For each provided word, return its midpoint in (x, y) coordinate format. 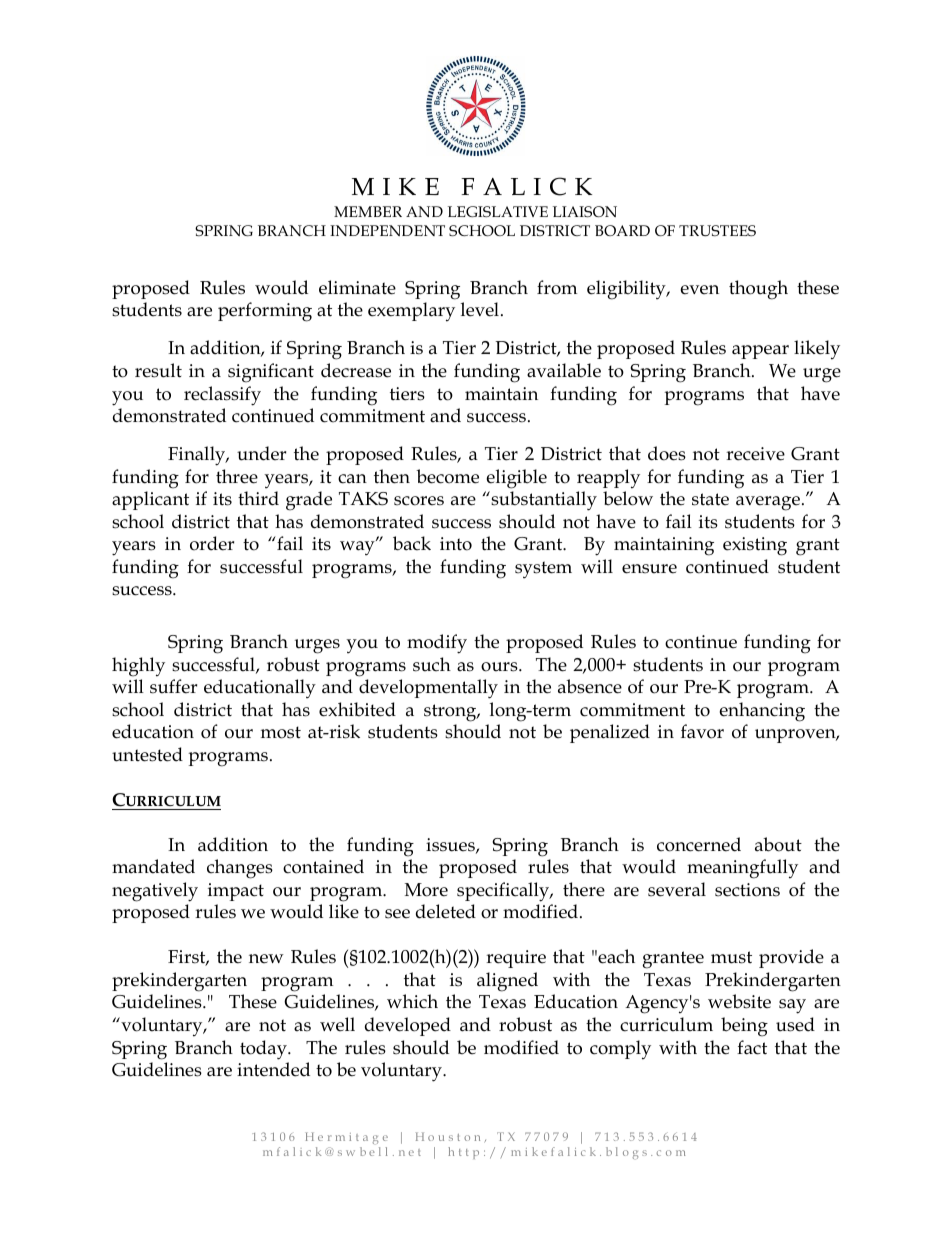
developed (408, 1026)
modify (437, 644)
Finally (198, 456)
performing (265, 312)
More (426, 890)
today (264, 1050)
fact (752, 1047)
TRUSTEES (717, 230)
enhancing (762, 712)
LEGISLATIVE (498, 211)
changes (240, 869)
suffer (173, 686)
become (447, 476)
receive (755, 454)
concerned (699, 844)
